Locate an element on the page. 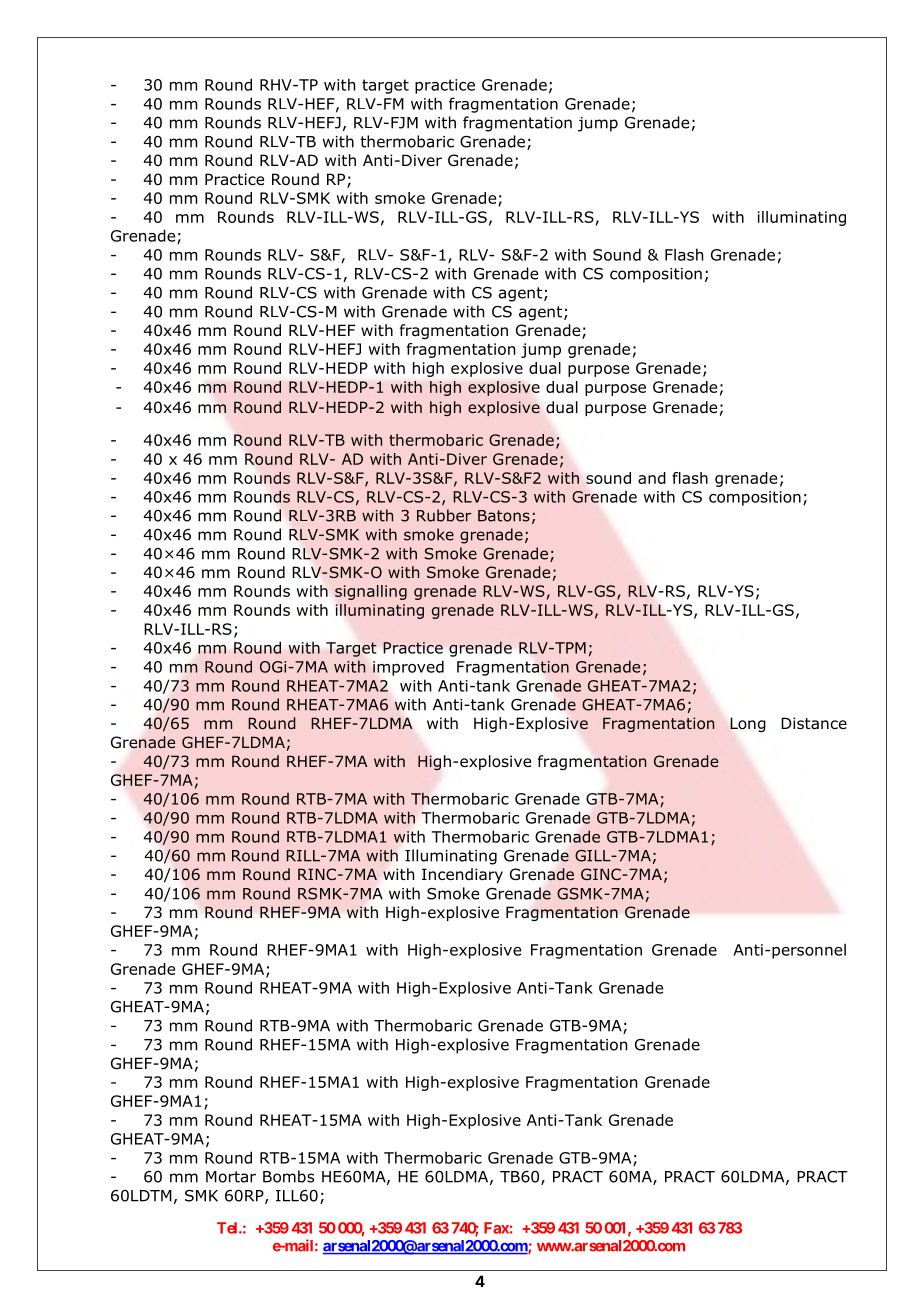 This document has height=1308, width=924. Long is located at coordinates (748, 724).
